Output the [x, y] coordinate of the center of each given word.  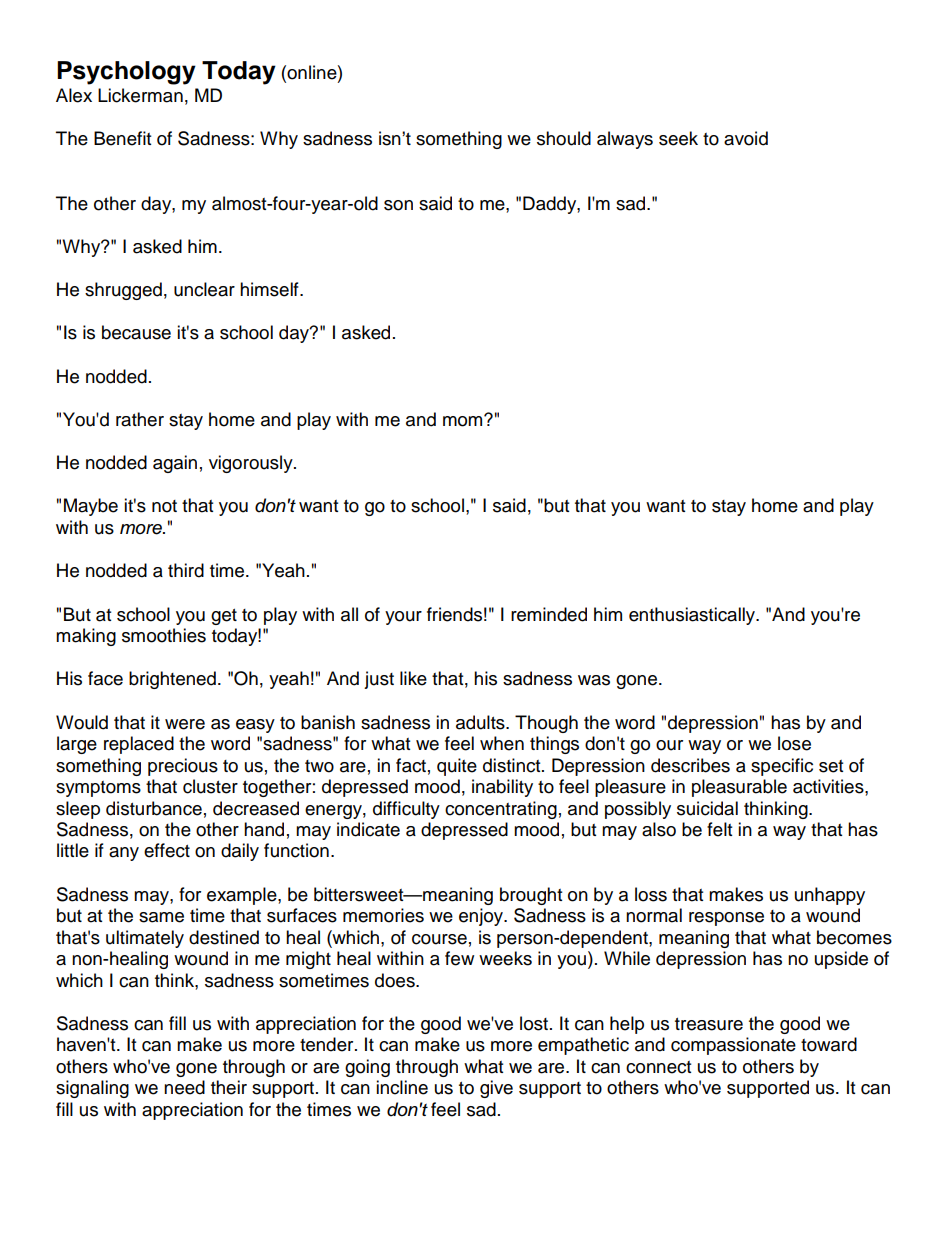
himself [270, 289]
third [186, 570]
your [403, 618]
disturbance [154, 808]
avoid [746, 138]
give [496, 1089]
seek [678, 138]
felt [719, 829]
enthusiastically [693, 616]
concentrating [501, 810]
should [564, 138]
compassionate [733, 1046]
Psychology [126, 73]
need [184, 1087]
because [136, 332]
